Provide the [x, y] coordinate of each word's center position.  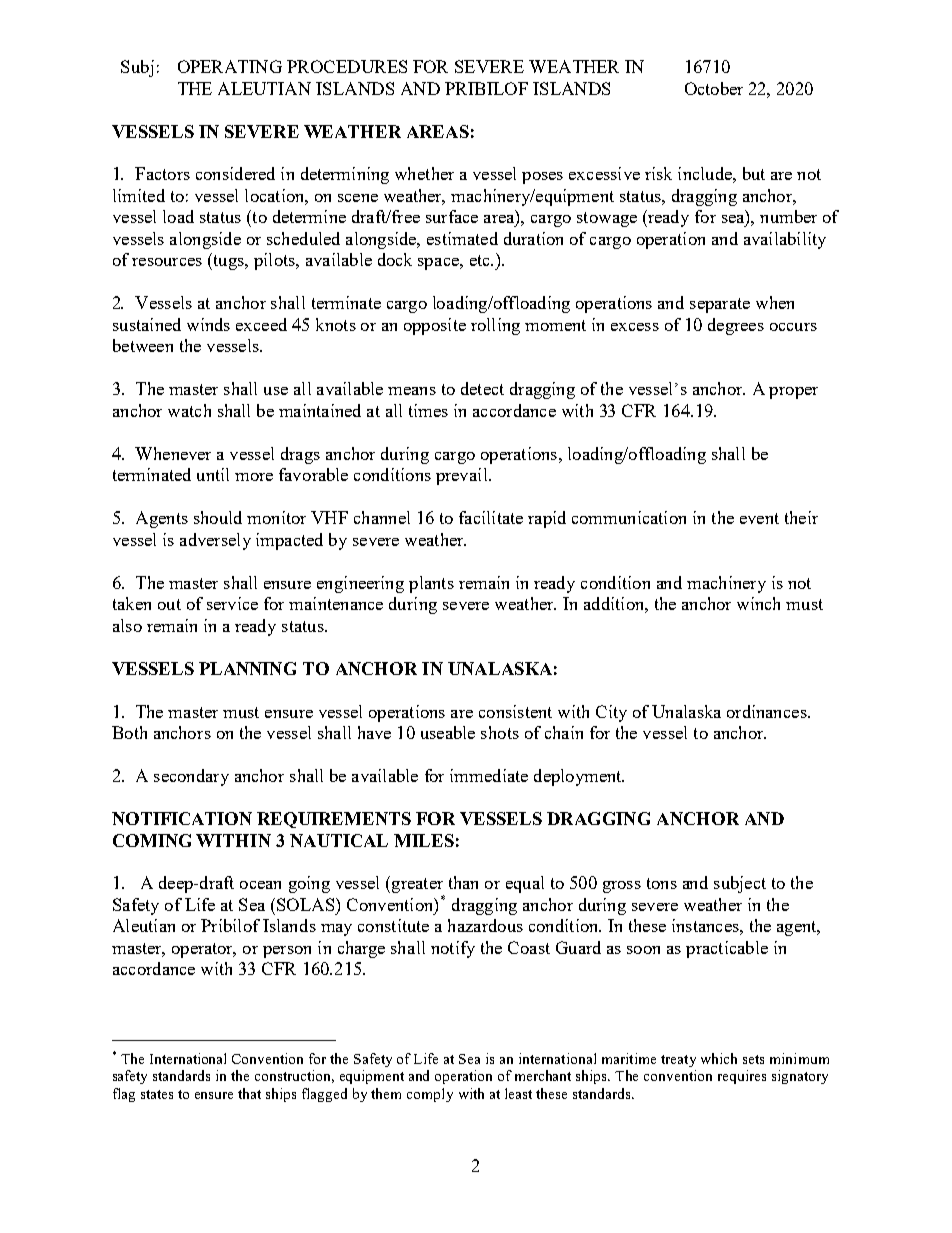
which [719, 1058]
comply [430, 1095]
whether [424, 173]
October [714, 88]
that [249, 1093]
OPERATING [230, 66]
